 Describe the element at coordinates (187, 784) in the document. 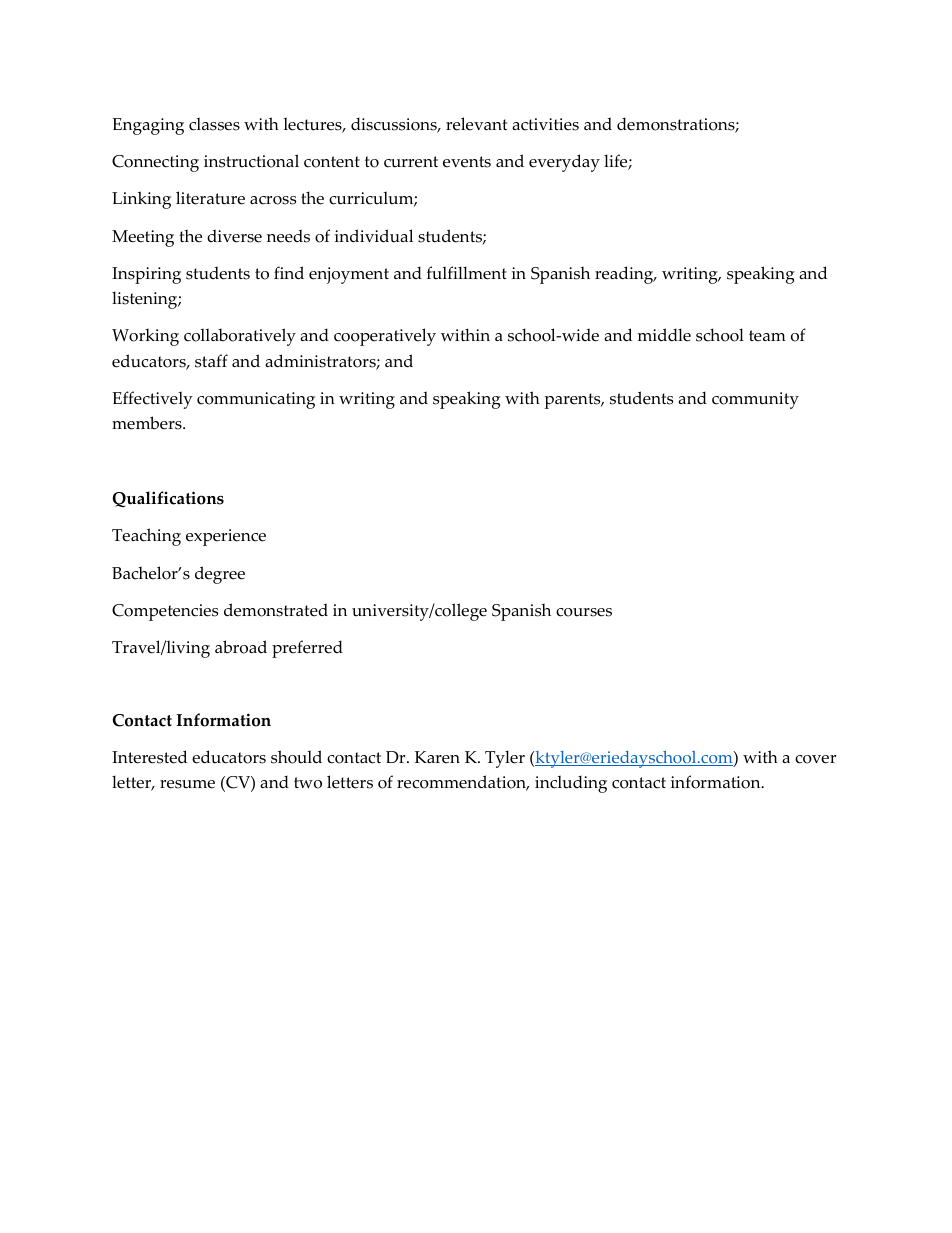

I see `resume` at that location.
